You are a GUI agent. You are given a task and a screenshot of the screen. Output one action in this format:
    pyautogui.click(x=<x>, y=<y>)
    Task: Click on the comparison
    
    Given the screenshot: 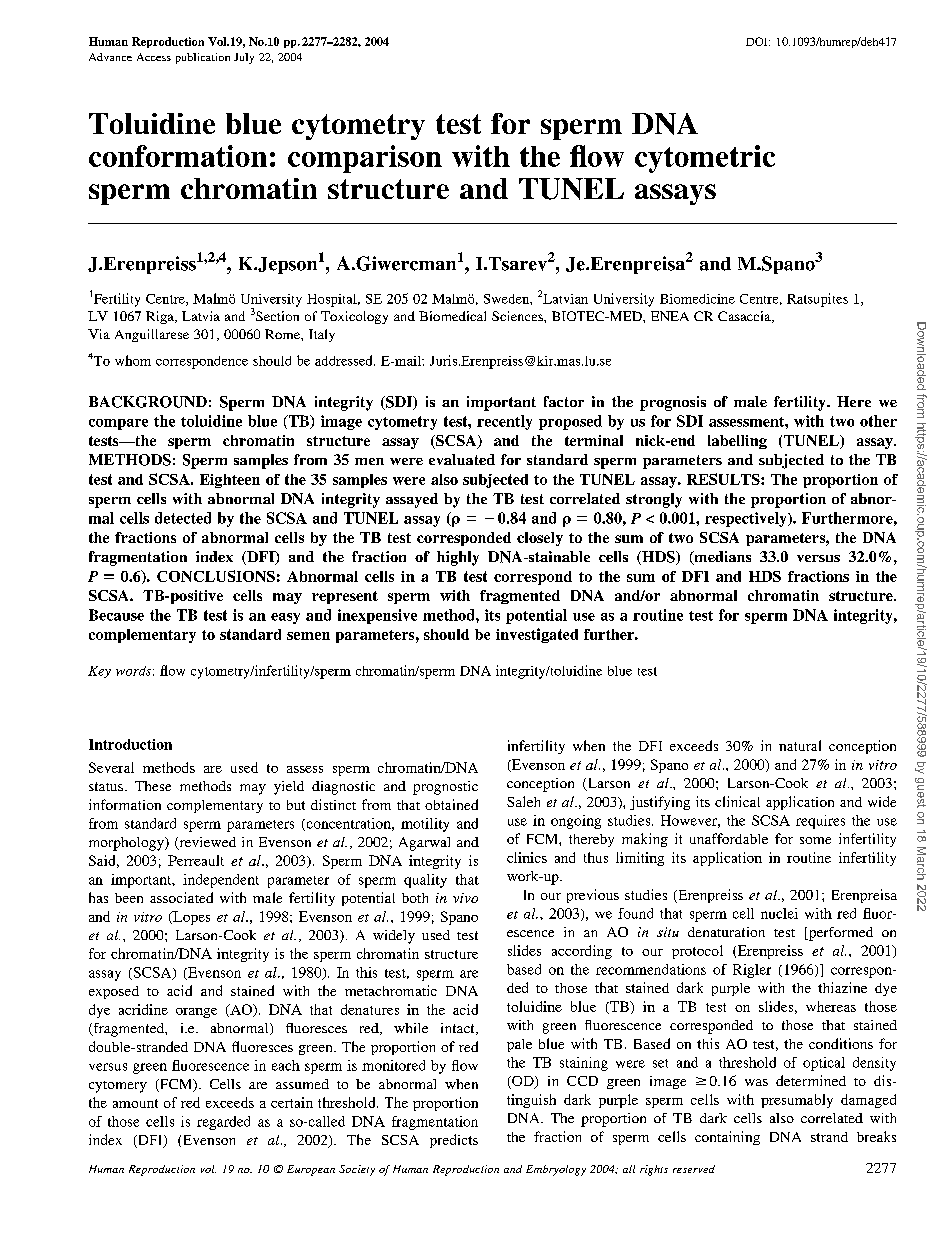 What is the action you would take?
    pyautogui.click(x=365, y=159)
